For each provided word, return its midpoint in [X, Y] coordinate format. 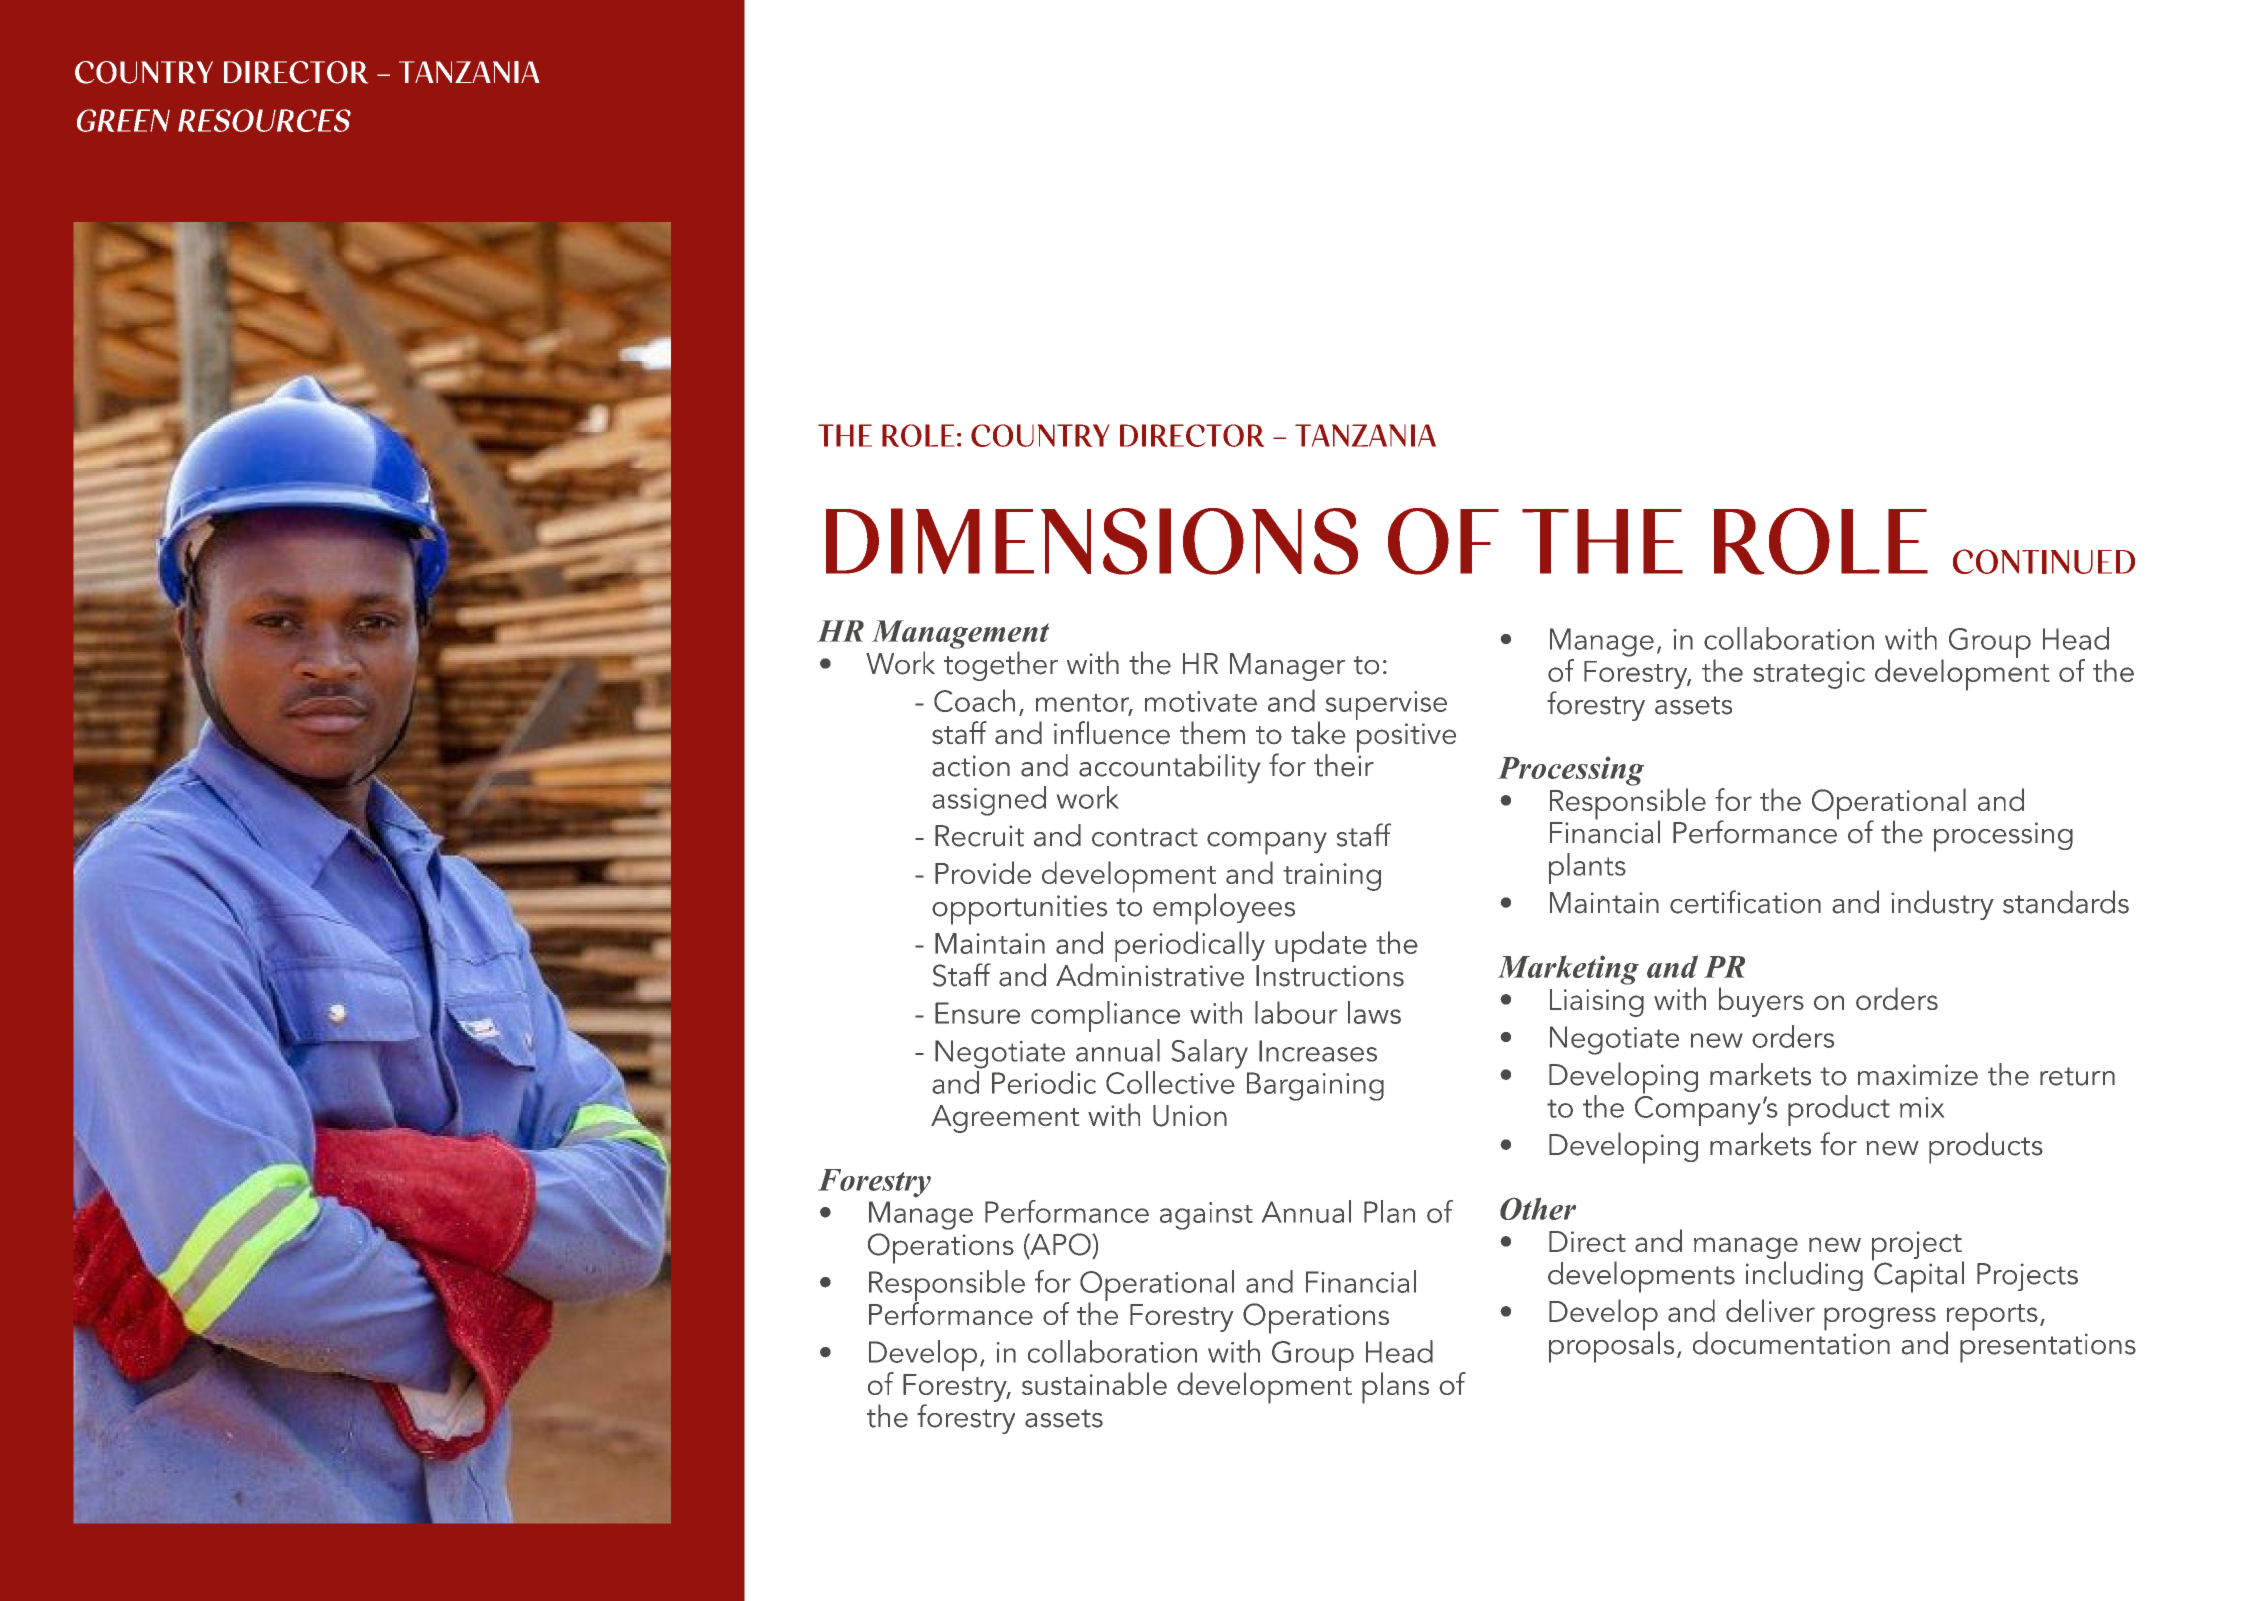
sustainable [1094, 1383]
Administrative [1150, 974]
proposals [1611, 1346]
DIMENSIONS [1092, 541]
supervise [1386, 705]
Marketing [1568, 970]
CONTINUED [2044, 561]
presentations [2048, 1348]
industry [1942, 905]
